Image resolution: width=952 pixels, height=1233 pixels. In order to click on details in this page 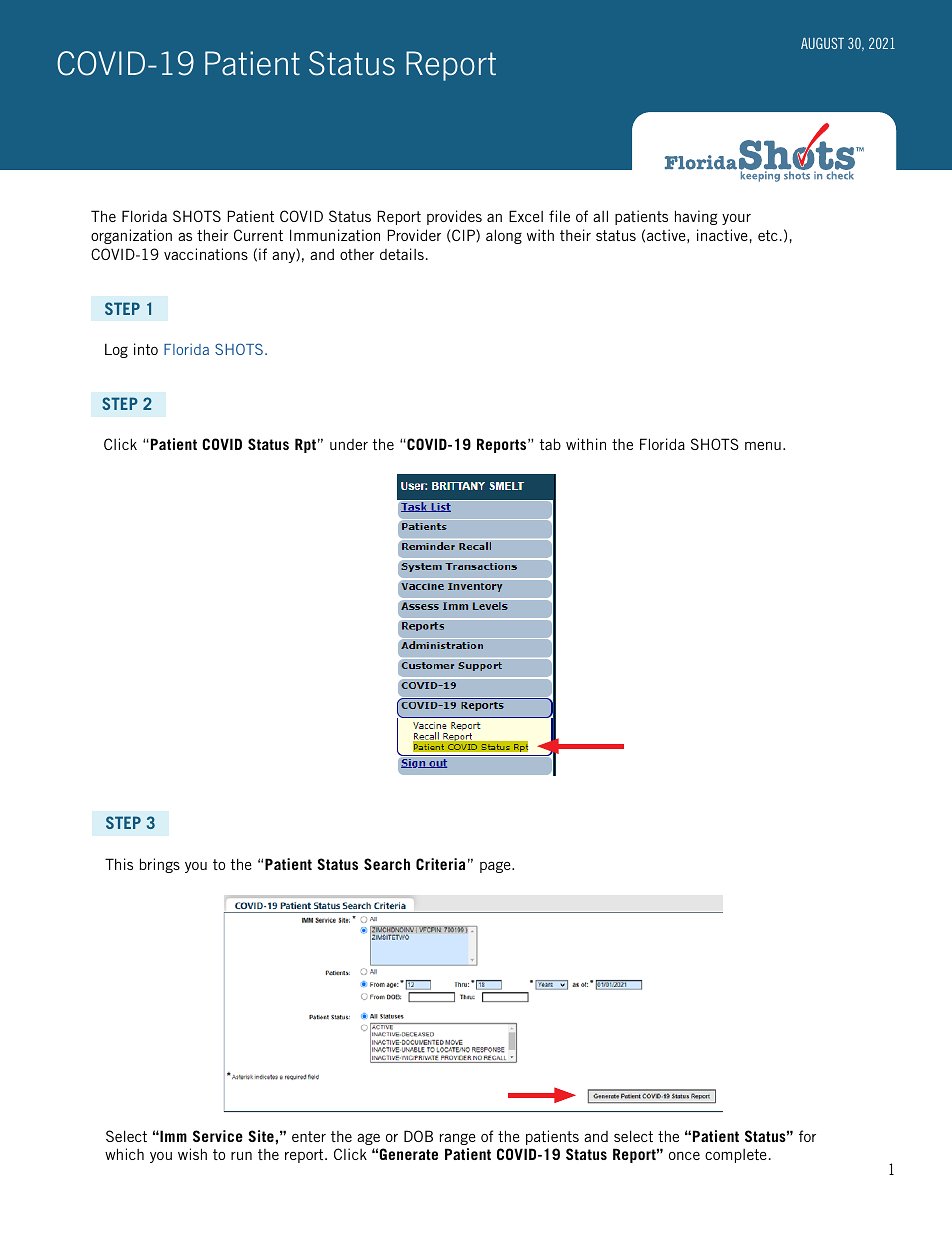, I will do `click(402, 254)`.
